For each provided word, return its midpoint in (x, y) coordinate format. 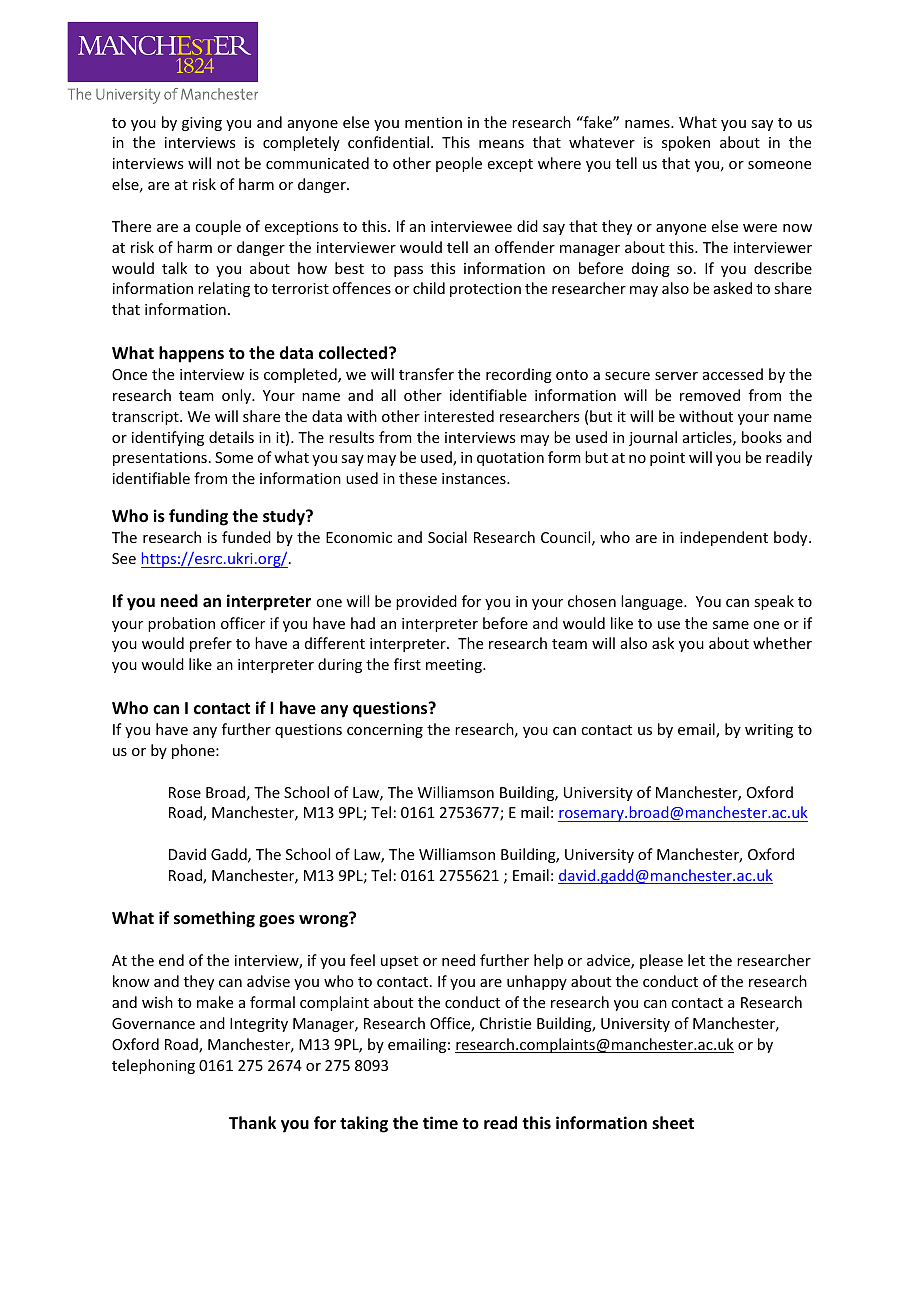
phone (194, 751)
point (667, 459)
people (459, 164)
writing (769, 731)
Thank (252, 1122)
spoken (686, 143)
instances (475, 478)
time (440, 1122)
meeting (455, 666)
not (228, 164)
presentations (160, 459)
